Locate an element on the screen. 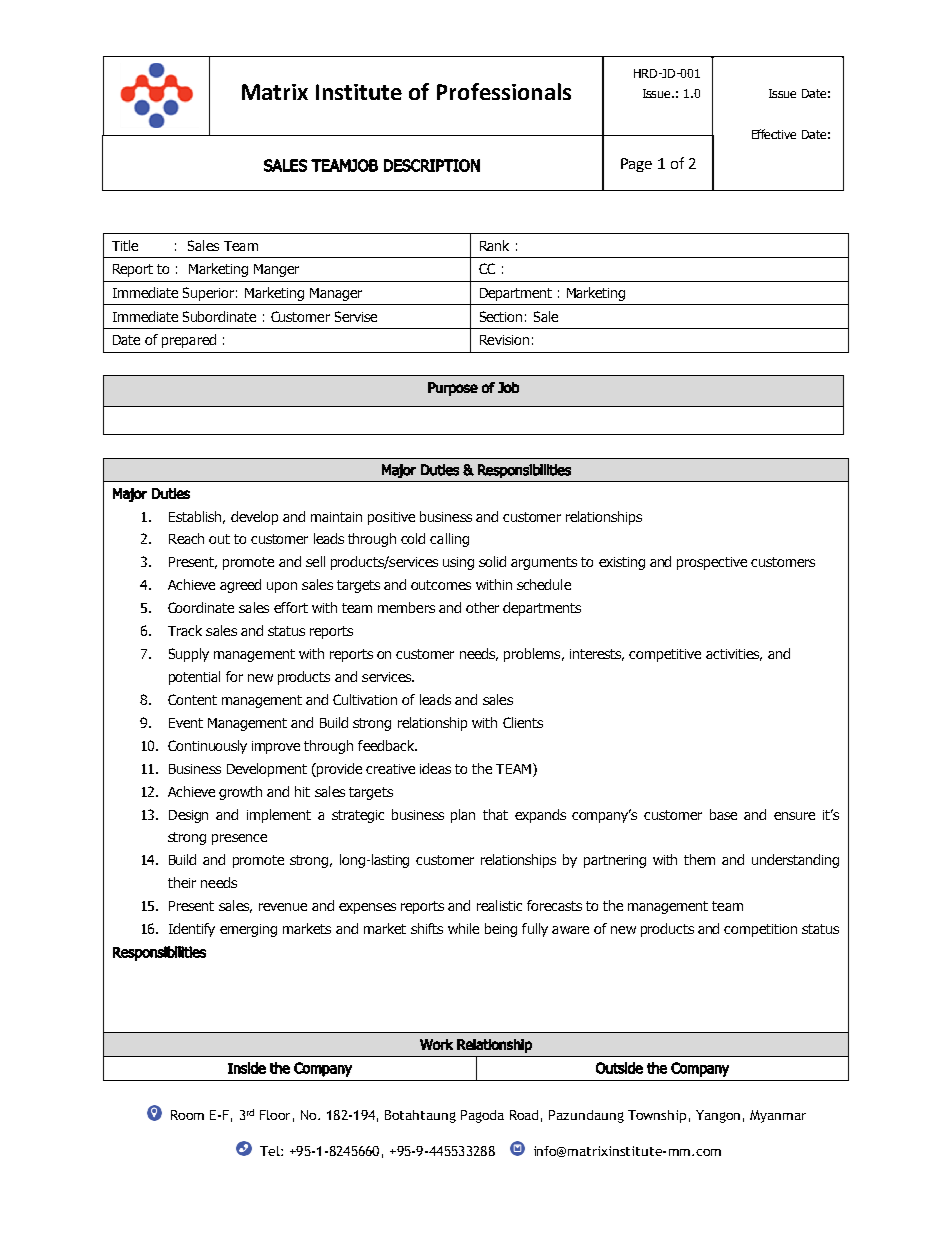  Professionals is located at coordinates (504, 91).
